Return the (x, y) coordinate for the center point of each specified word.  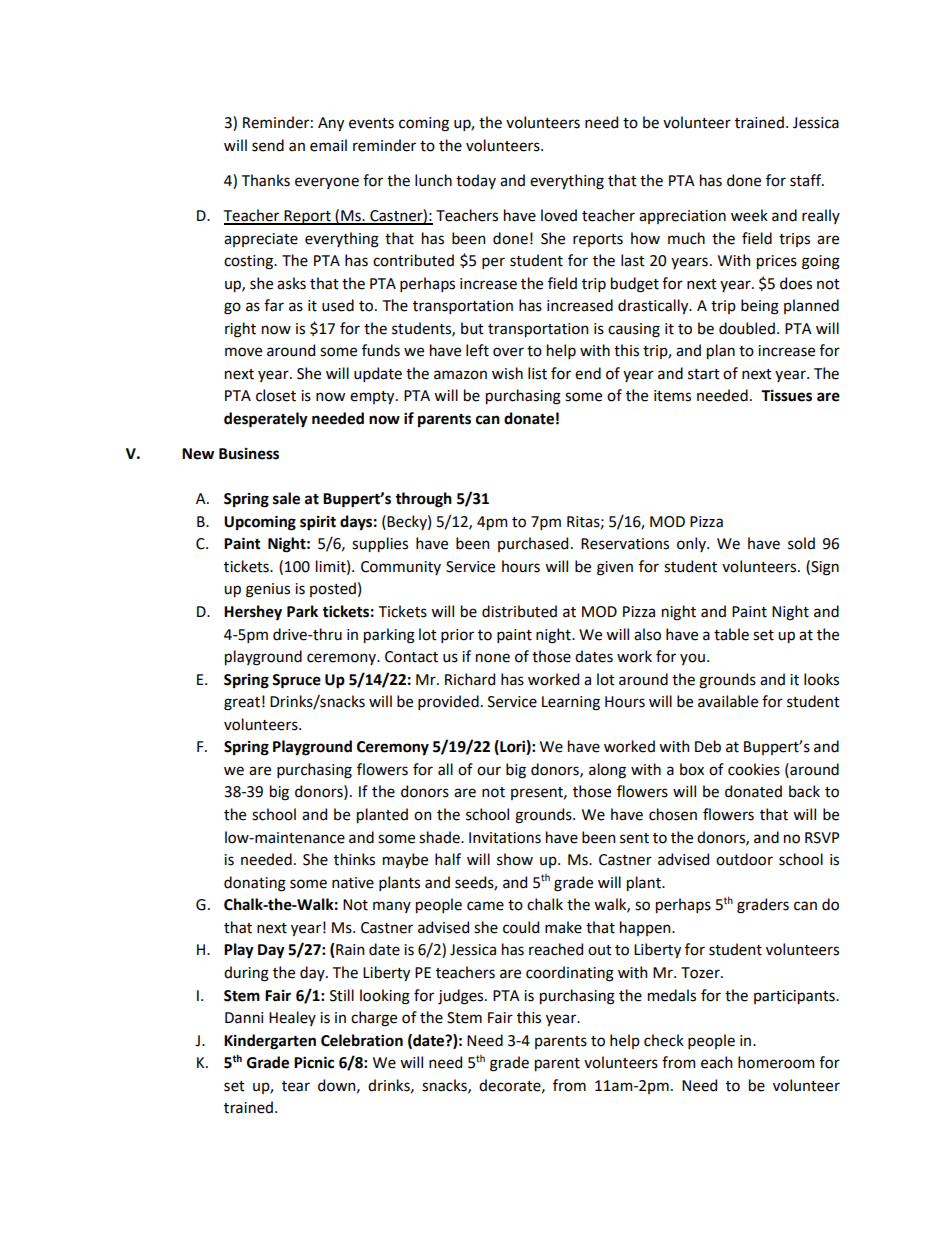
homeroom (776, 1062)
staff (807, 180)
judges (462, 997)
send (268, 145)
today (476, 181)
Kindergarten (270, 1042)
